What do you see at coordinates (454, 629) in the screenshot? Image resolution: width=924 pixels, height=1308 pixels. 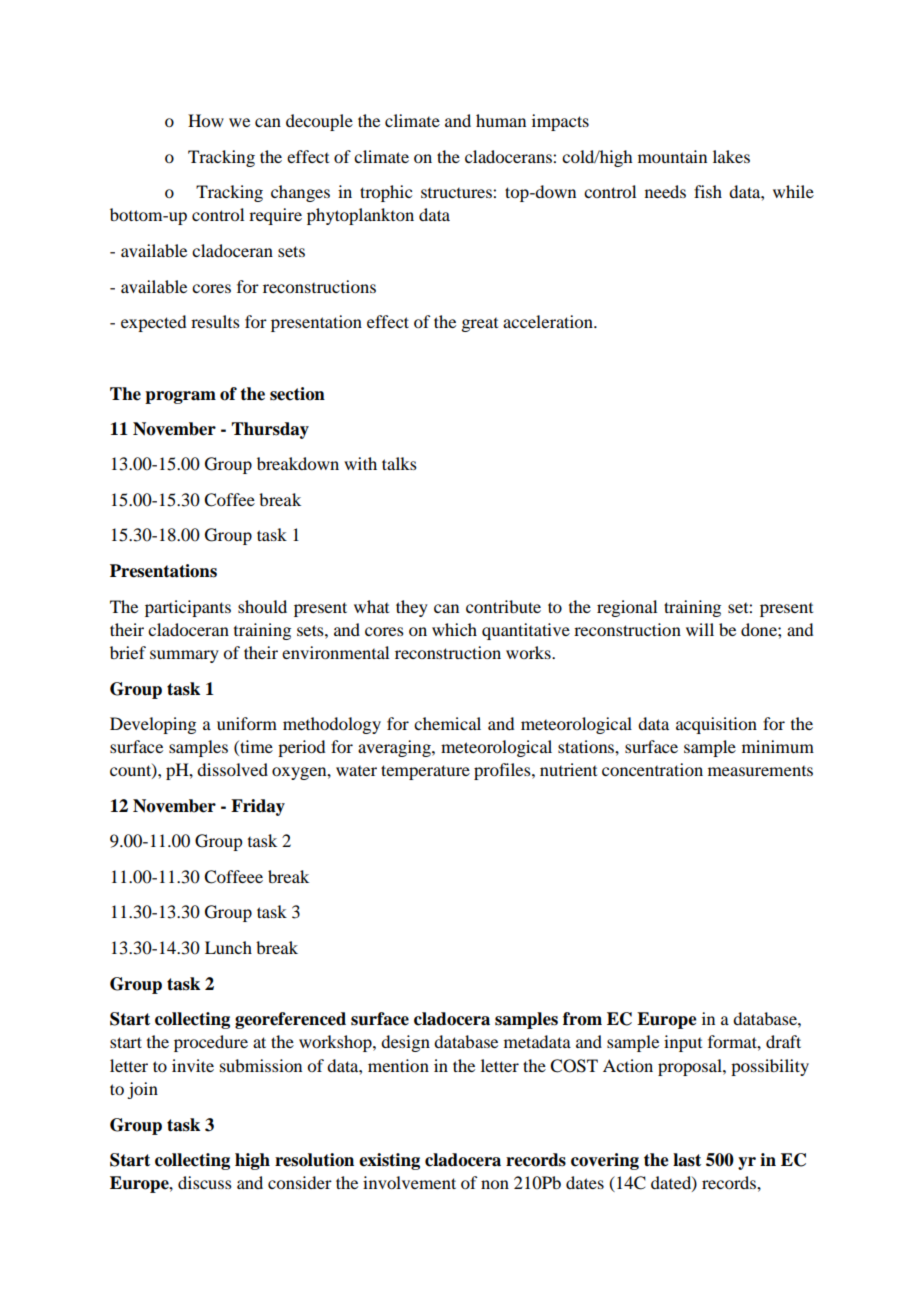 I see `which` at bounding box center [454, 629].
